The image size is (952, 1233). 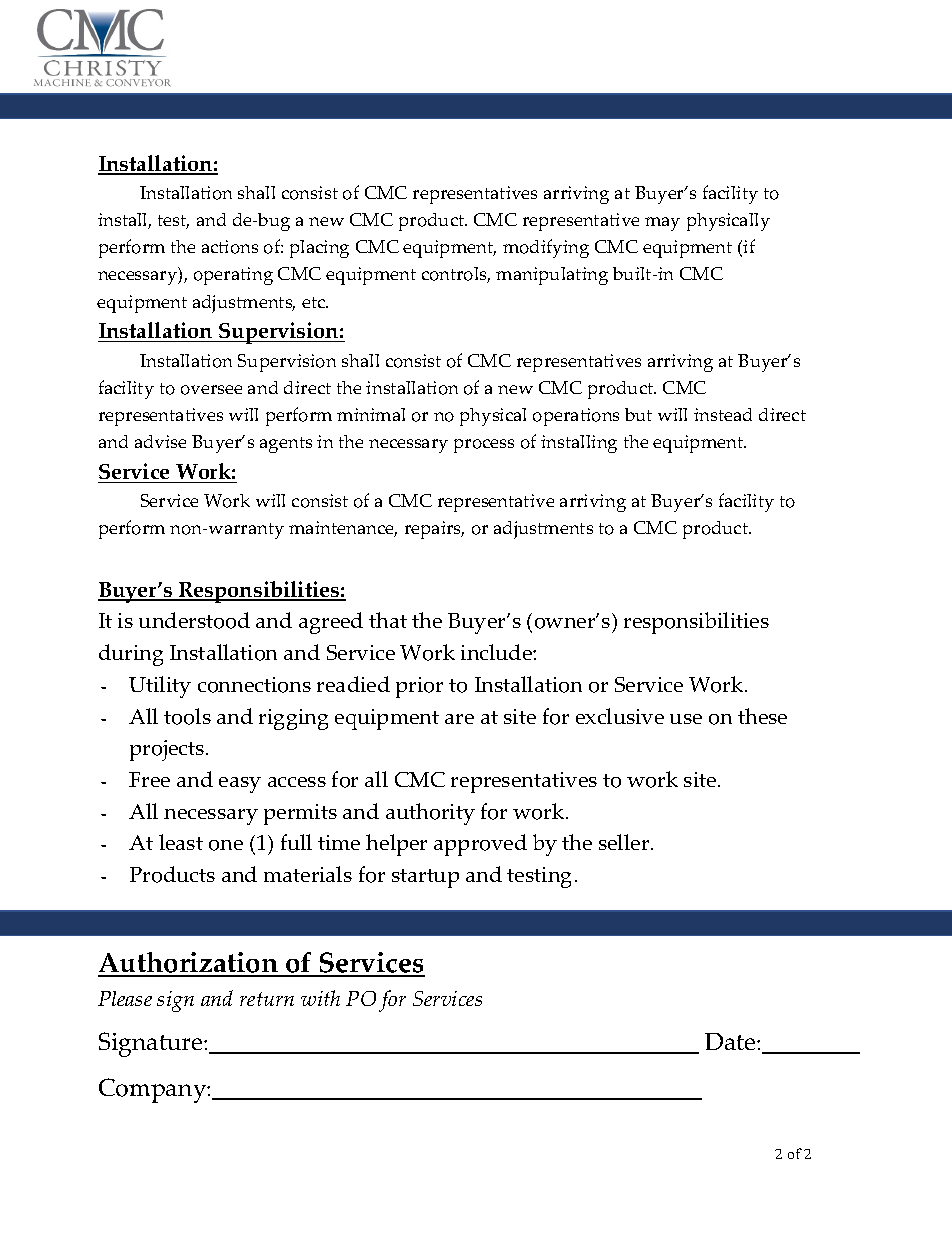 What do you see at coordinates (723, 414) in the screenshot?
I see `instead` at bounding box center [723, 414].
